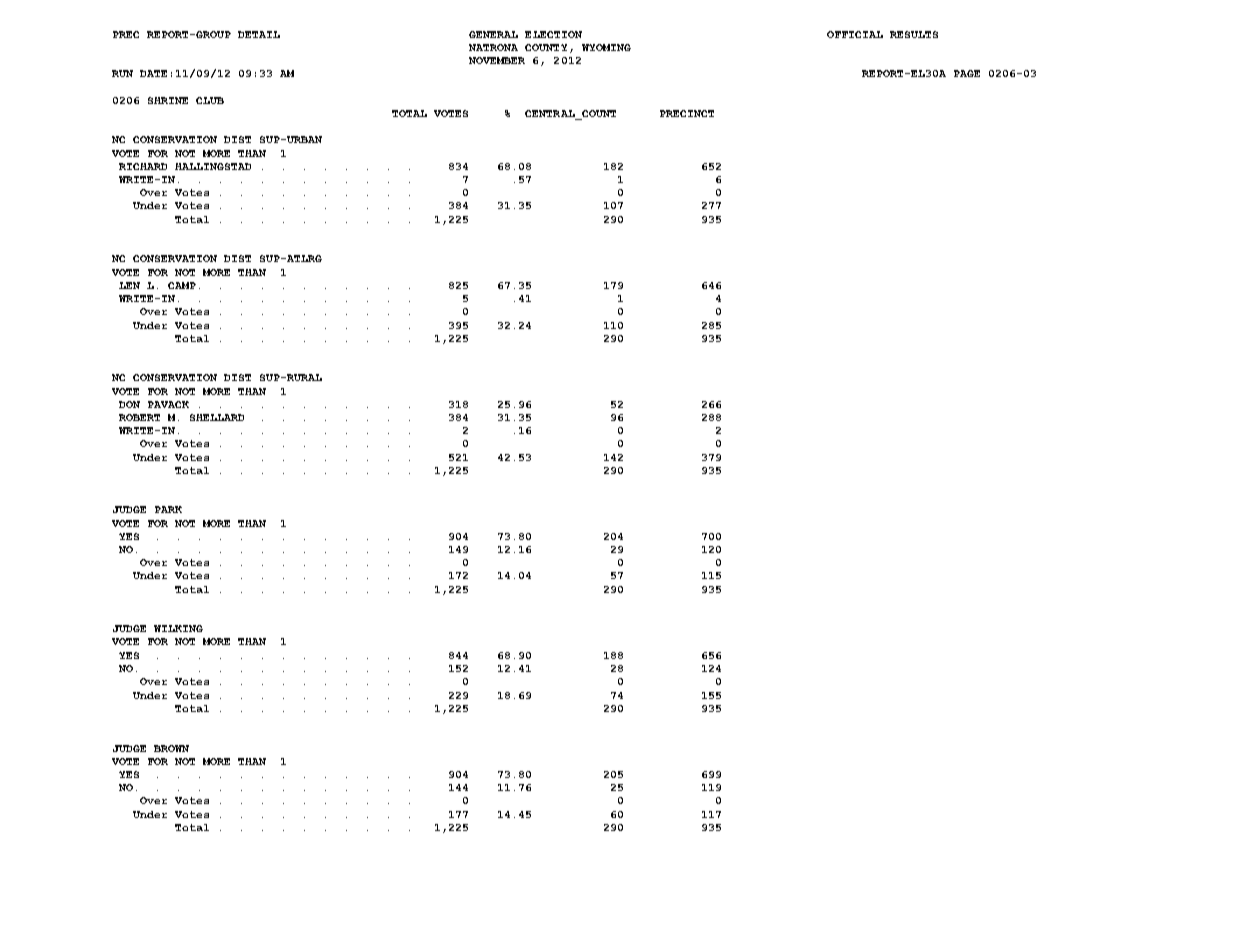 The width and height of the image is (1233, 952). What do you see at coordinates (497, 60) in the image?
I see `NOVEMBER` at bounding box center [497, 60].
